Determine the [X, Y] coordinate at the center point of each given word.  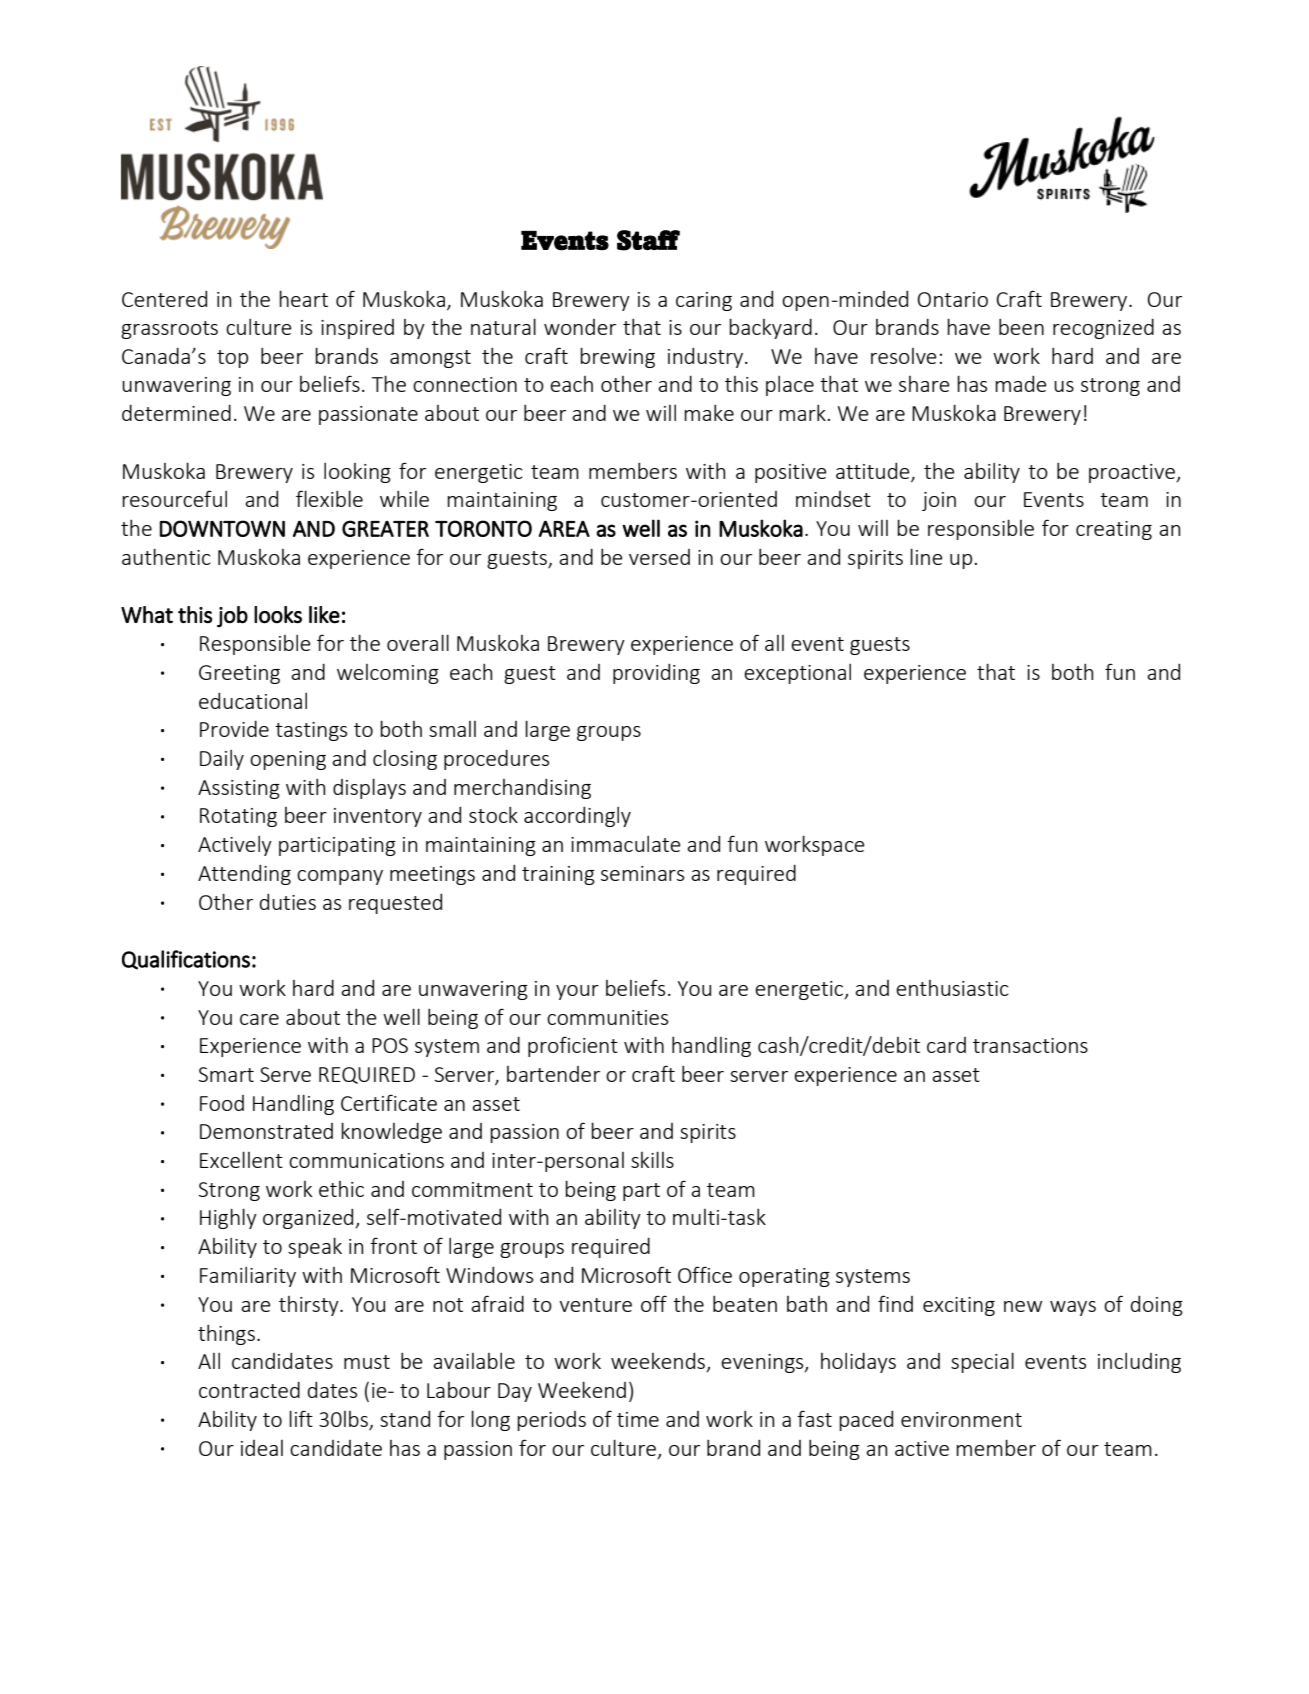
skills [652, 1159]
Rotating [238, 817]
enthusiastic [952, 988]
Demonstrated [266, 1131]
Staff [648, 240]
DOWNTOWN [222, 528]
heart [303, 298]
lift [301, 1418]
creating [1114, 530]
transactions [1030, 1045]
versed [659, 557]
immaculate [626, 844]
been [1021, 327]
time [638, 1419]
